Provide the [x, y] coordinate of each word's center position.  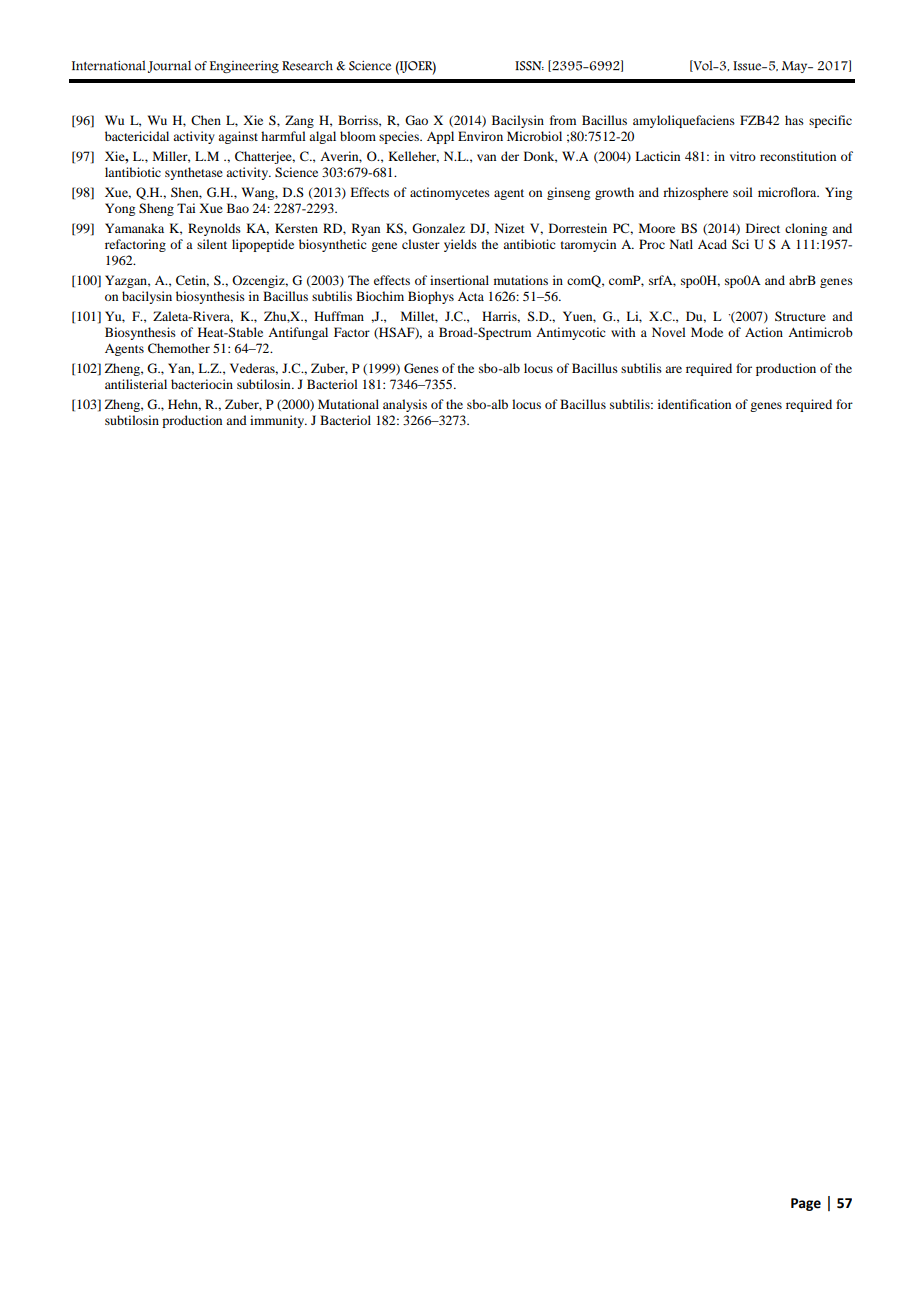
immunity [278, 421]
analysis [405, 405]
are [673, 369]
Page [806, 1204]
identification [694, 404]
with [623, 332]
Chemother [179, 348]
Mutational [348, 404]
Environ [480, 136]
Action [764, 332]
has [794, 120]
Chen [206, 120]
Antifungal [298, 333]
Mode [707, 332]
